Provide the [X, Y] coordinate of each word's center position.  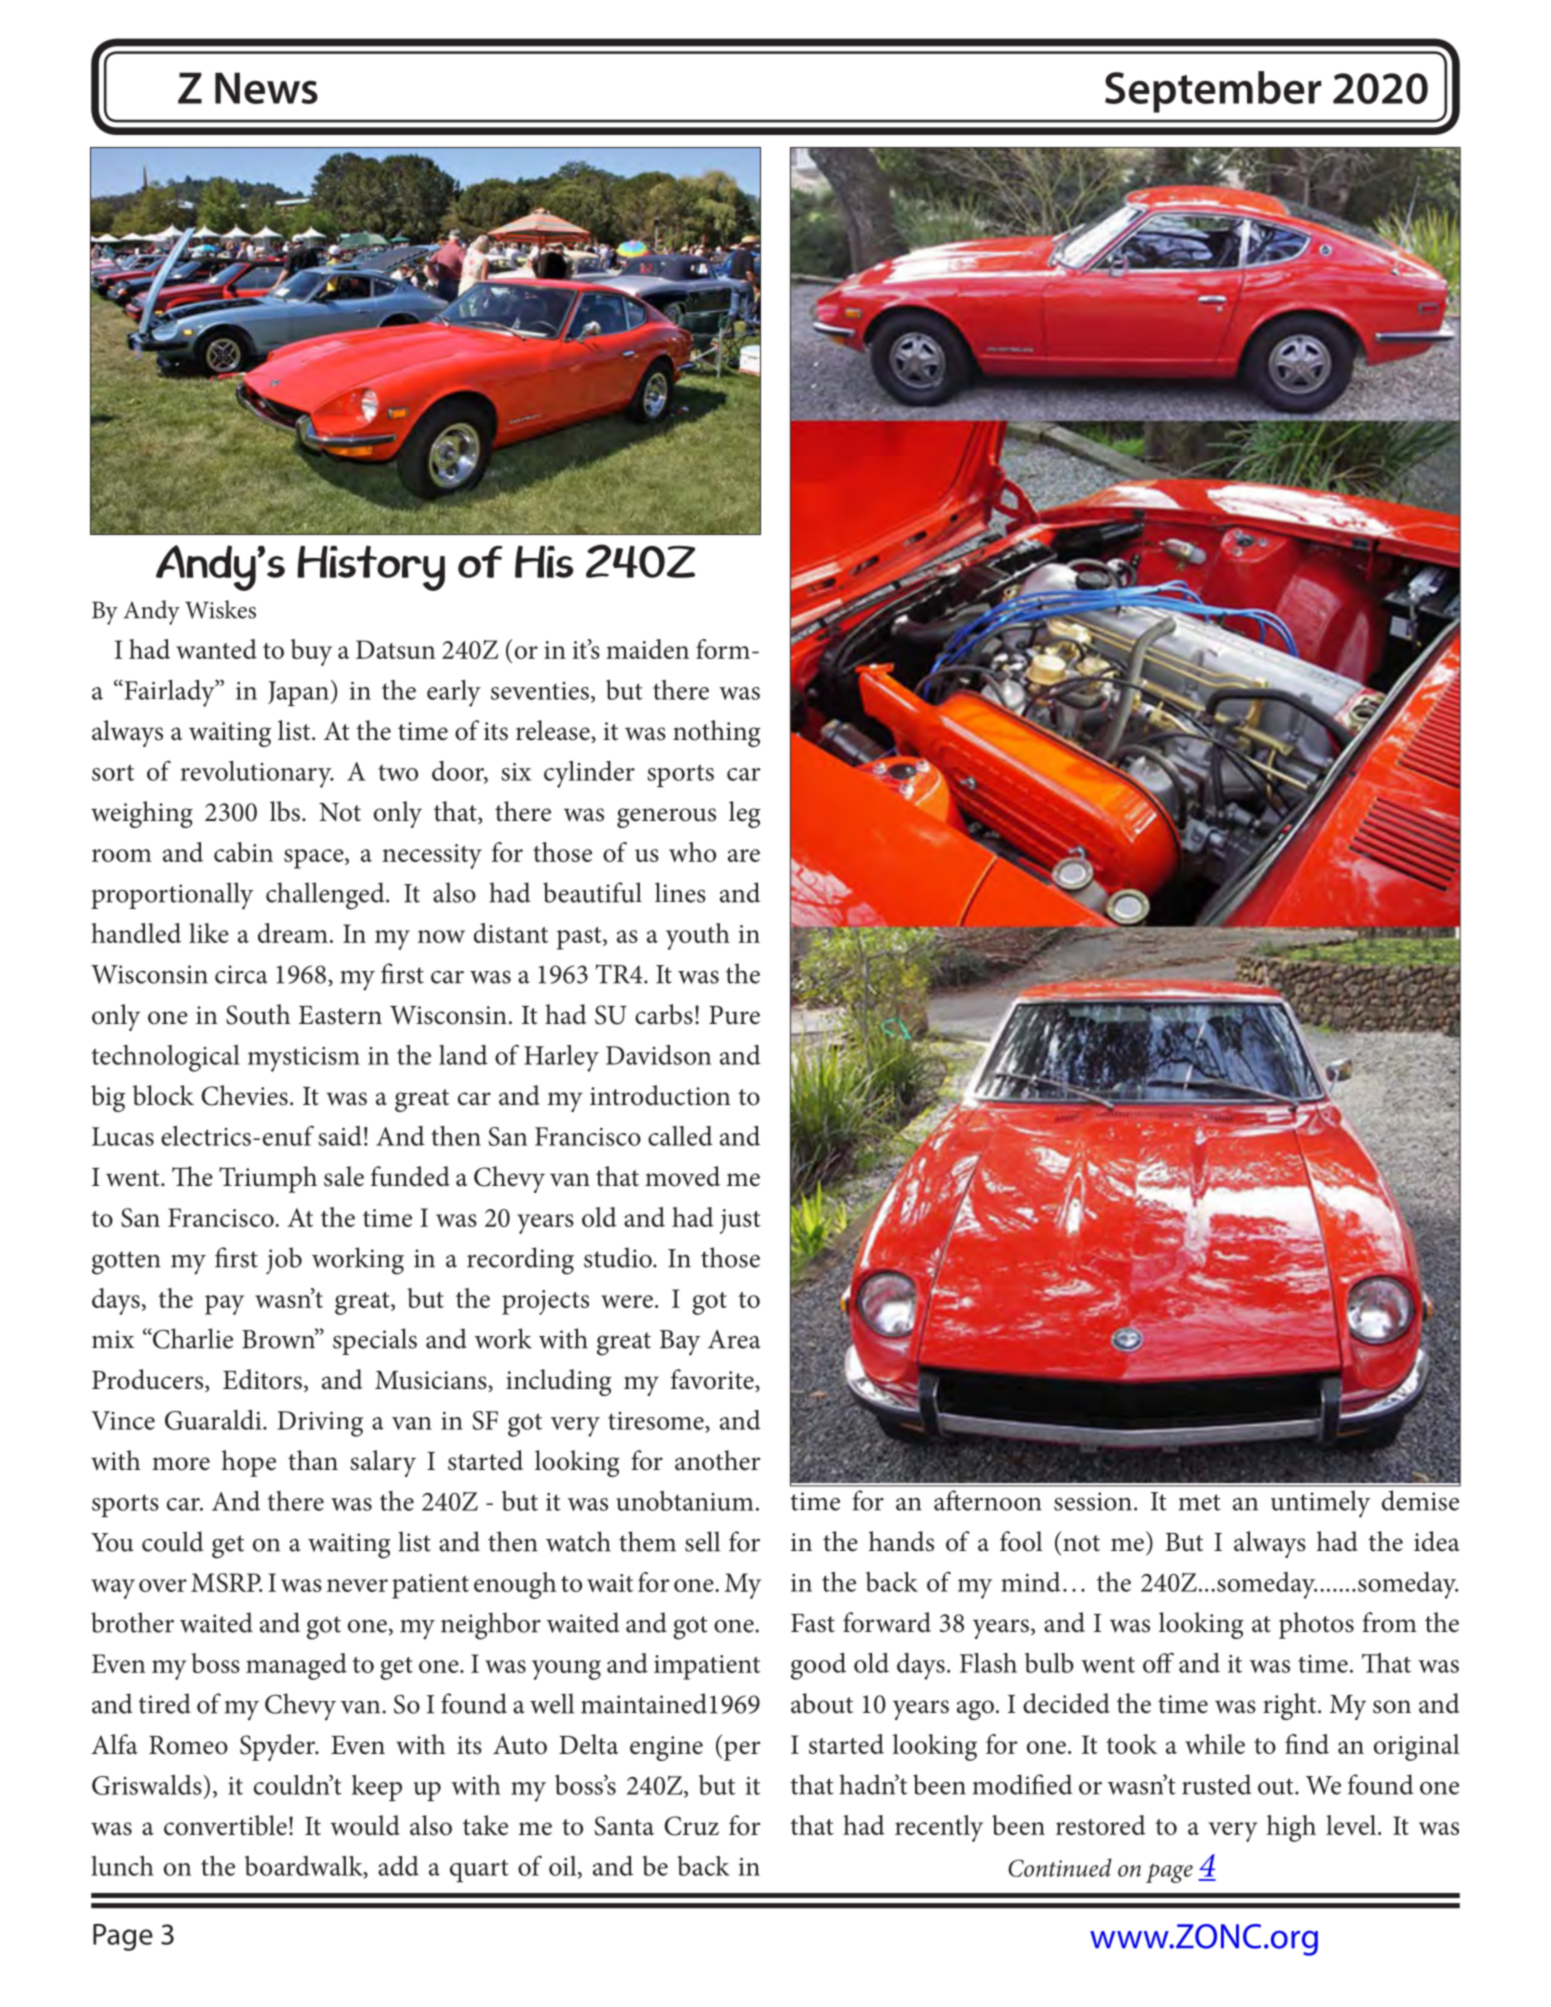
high [1291, 1828]
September [1213, 92]
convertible [225, 1825]
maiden [647, 649]
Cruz [691, 1826]
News [266, 88]
